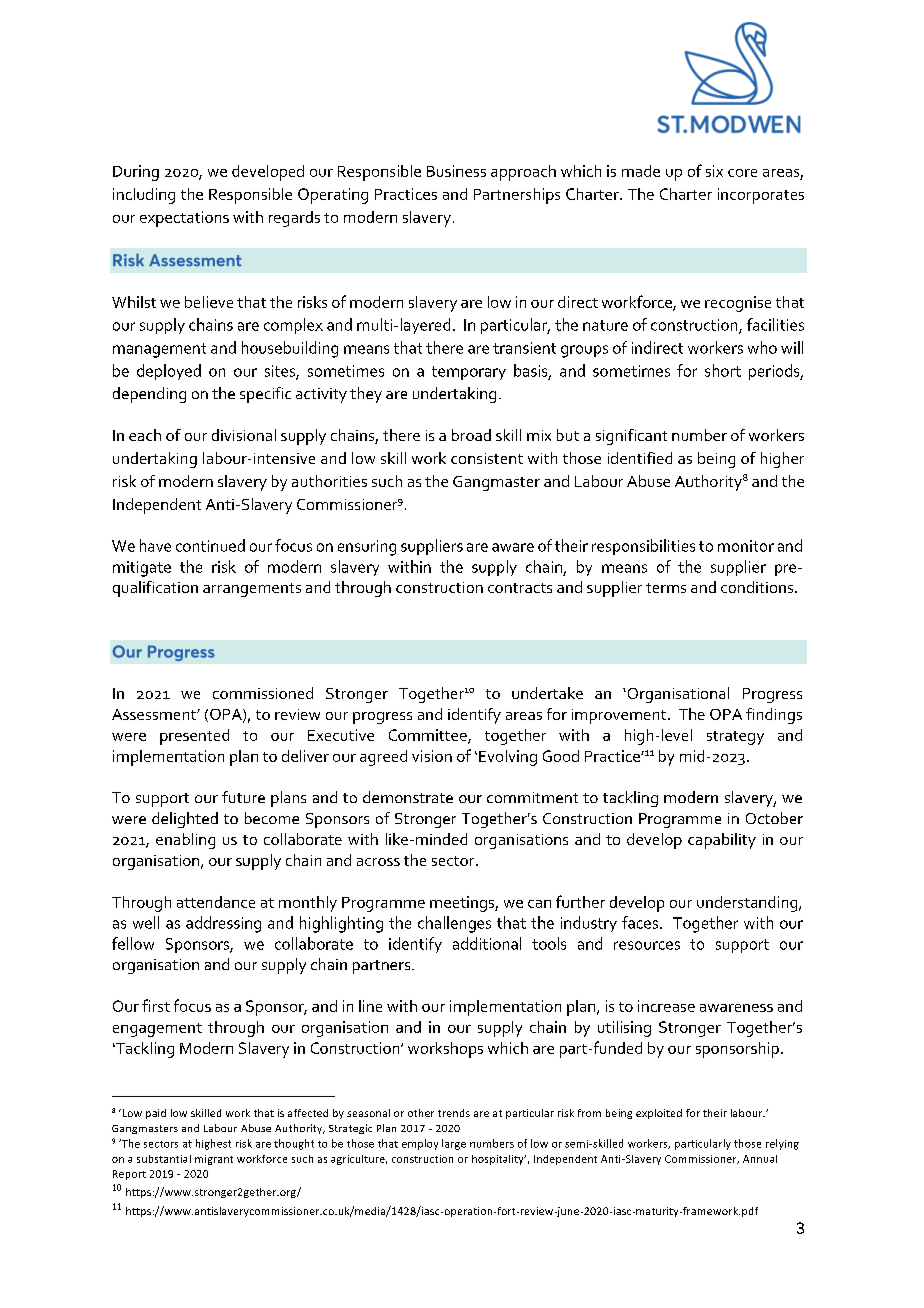  I want to click on challenges, so click(454, 924).
